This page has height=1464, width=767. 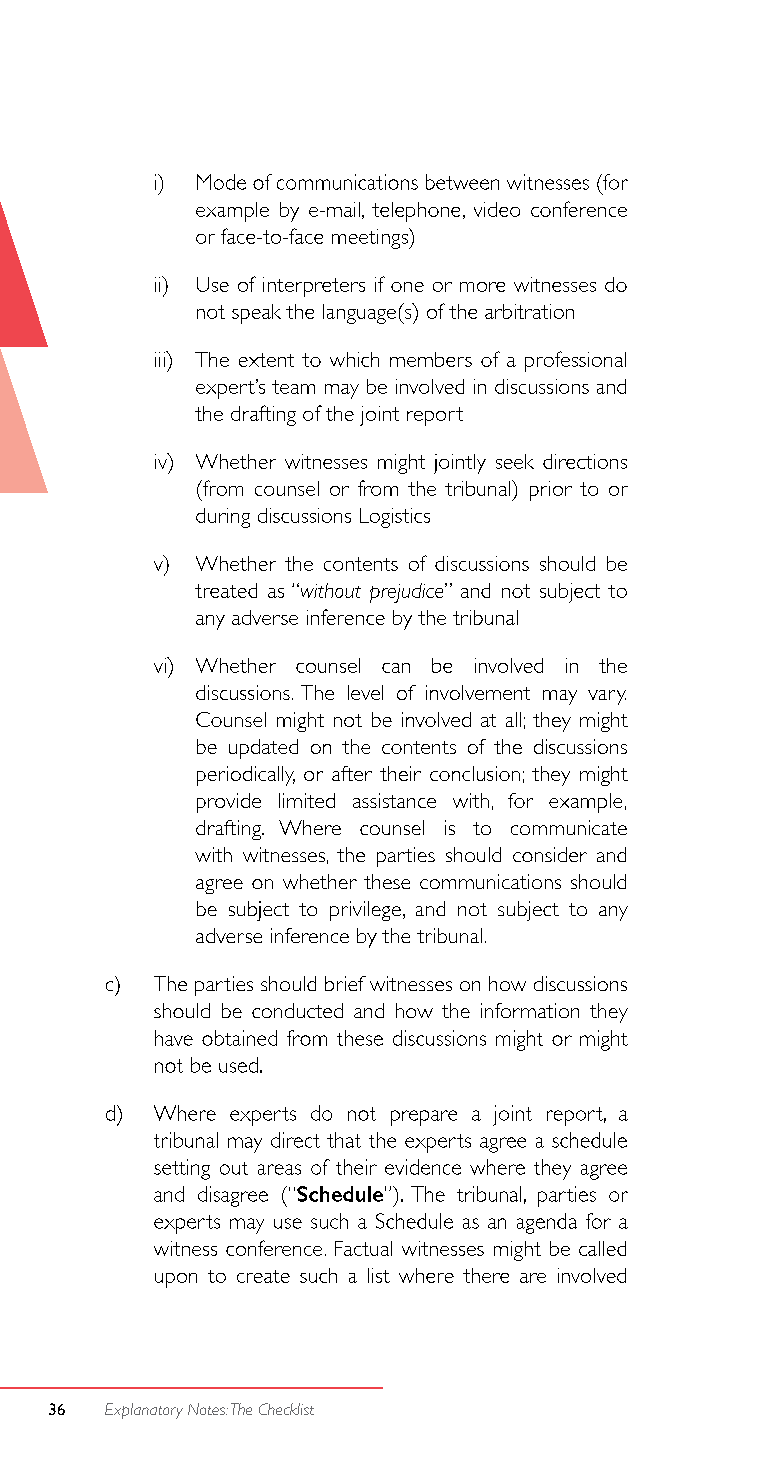 I want to click on Notes, so click(x=208, y=1409).
